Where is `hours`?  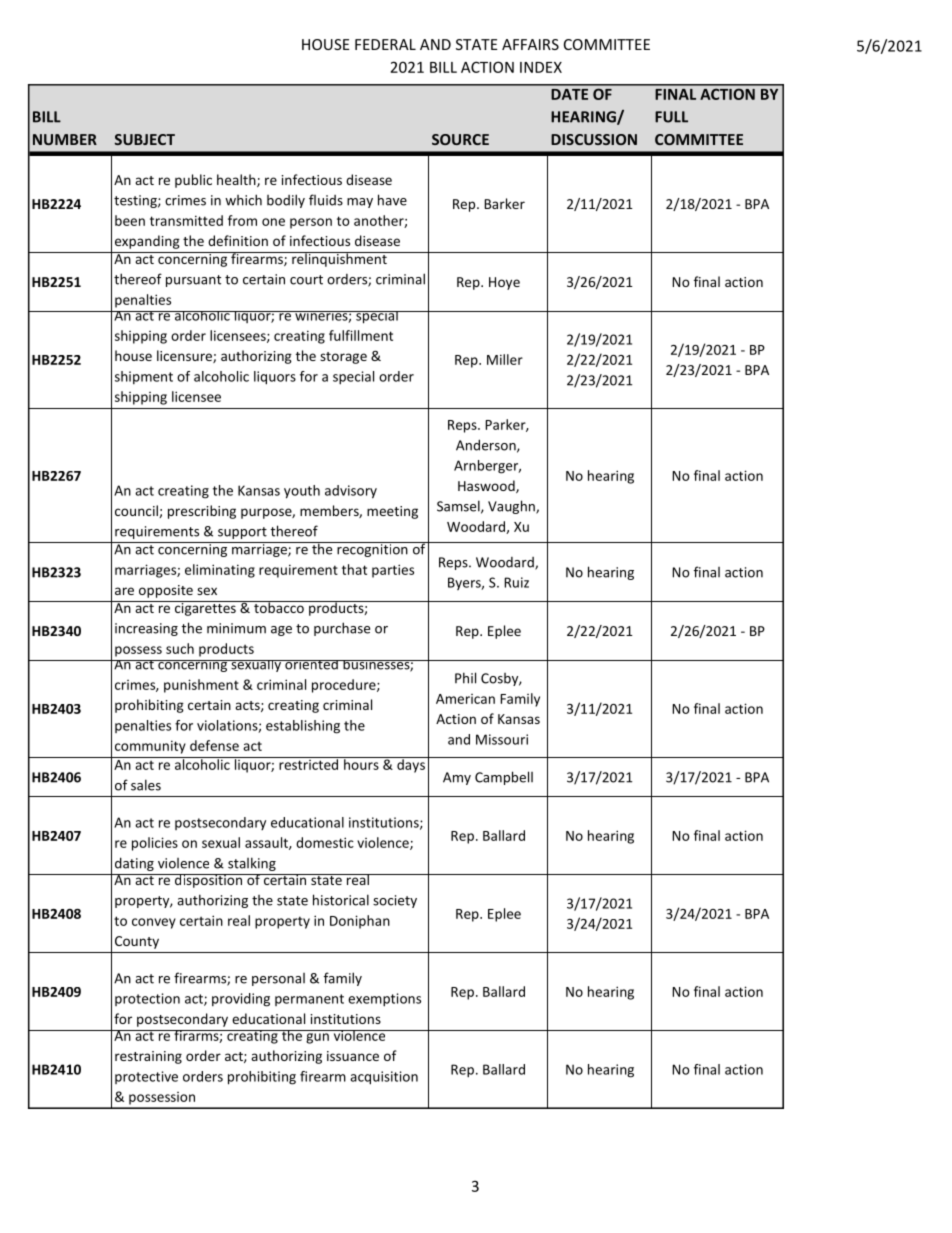
hours is located at coordinates (361, 763).
